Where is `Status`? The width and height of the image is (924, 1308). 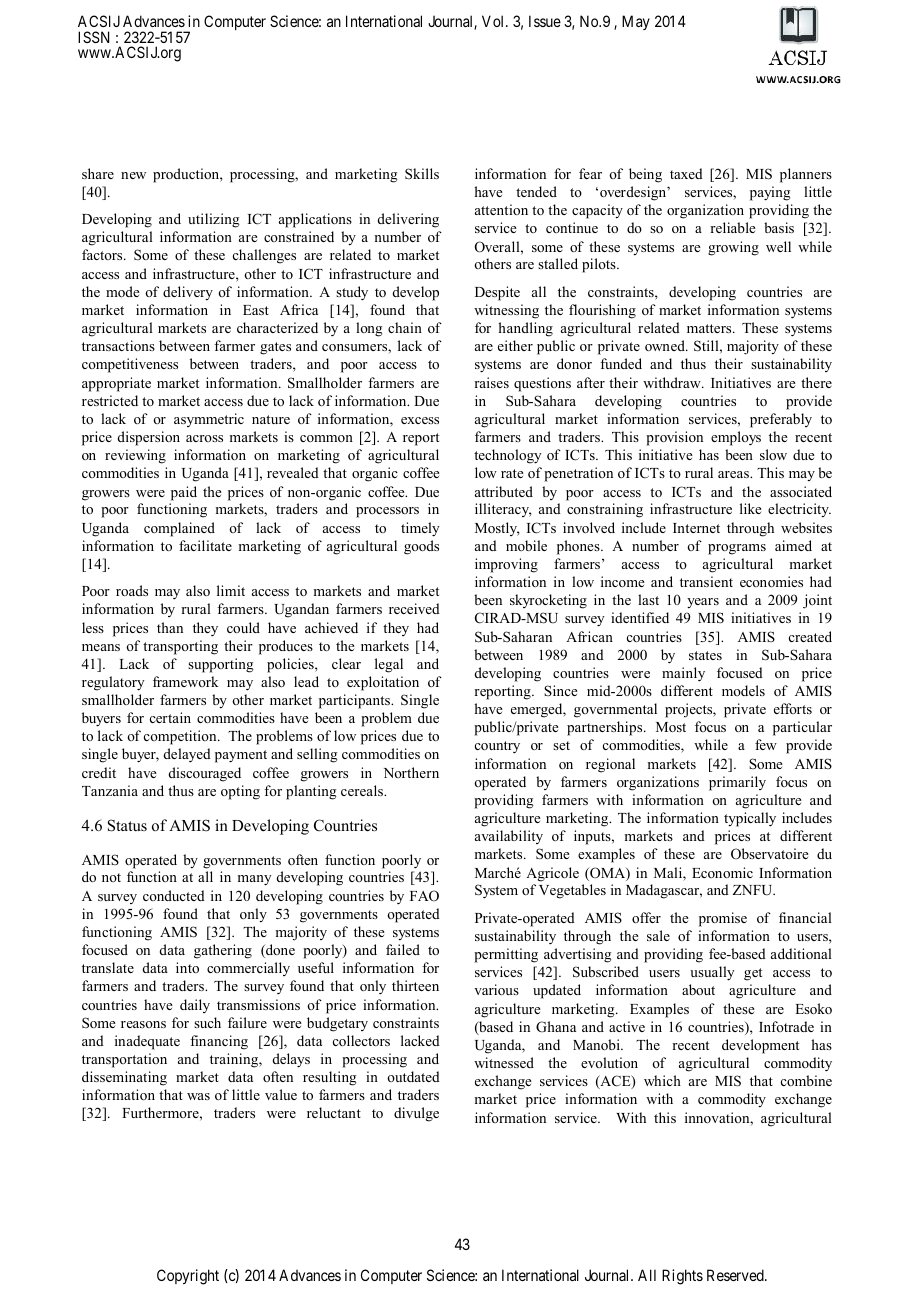 Status is located at coordinates (127, 825).
